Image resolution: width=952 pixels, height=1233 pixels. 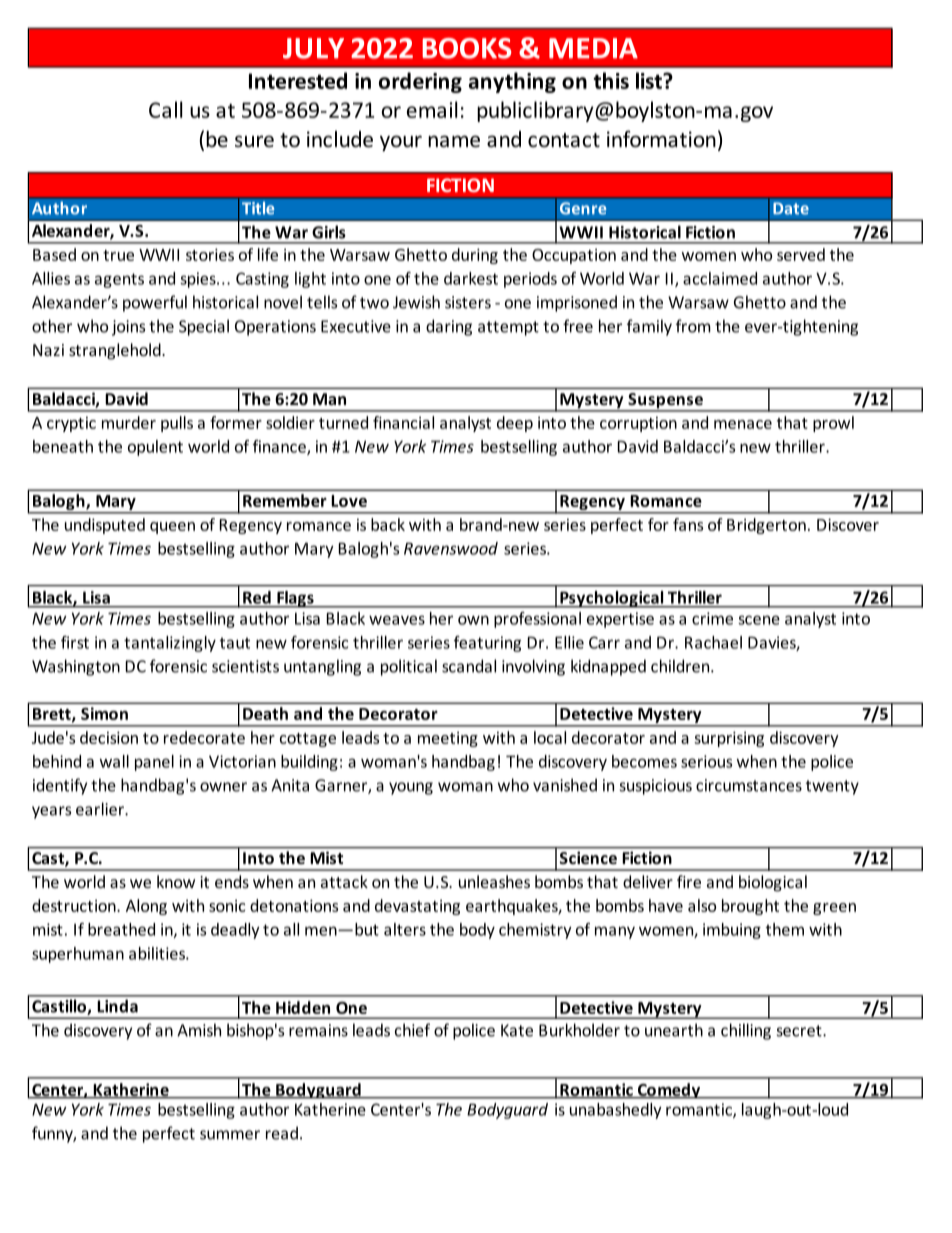 I want to click on chief, so click(x=412, y=1030).
